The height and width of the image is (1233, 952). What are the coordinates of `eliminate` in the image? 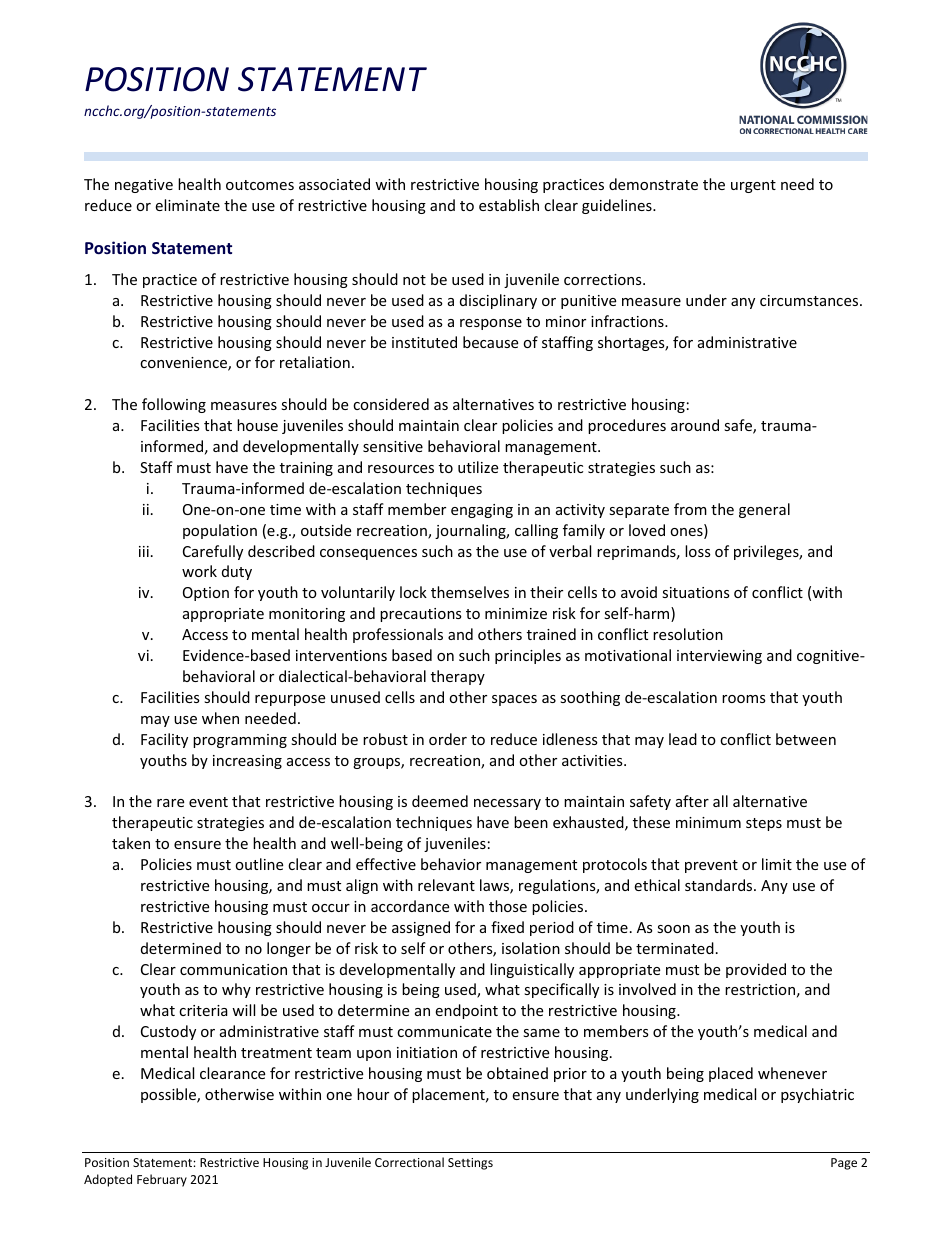 It's located at (187, 205).
